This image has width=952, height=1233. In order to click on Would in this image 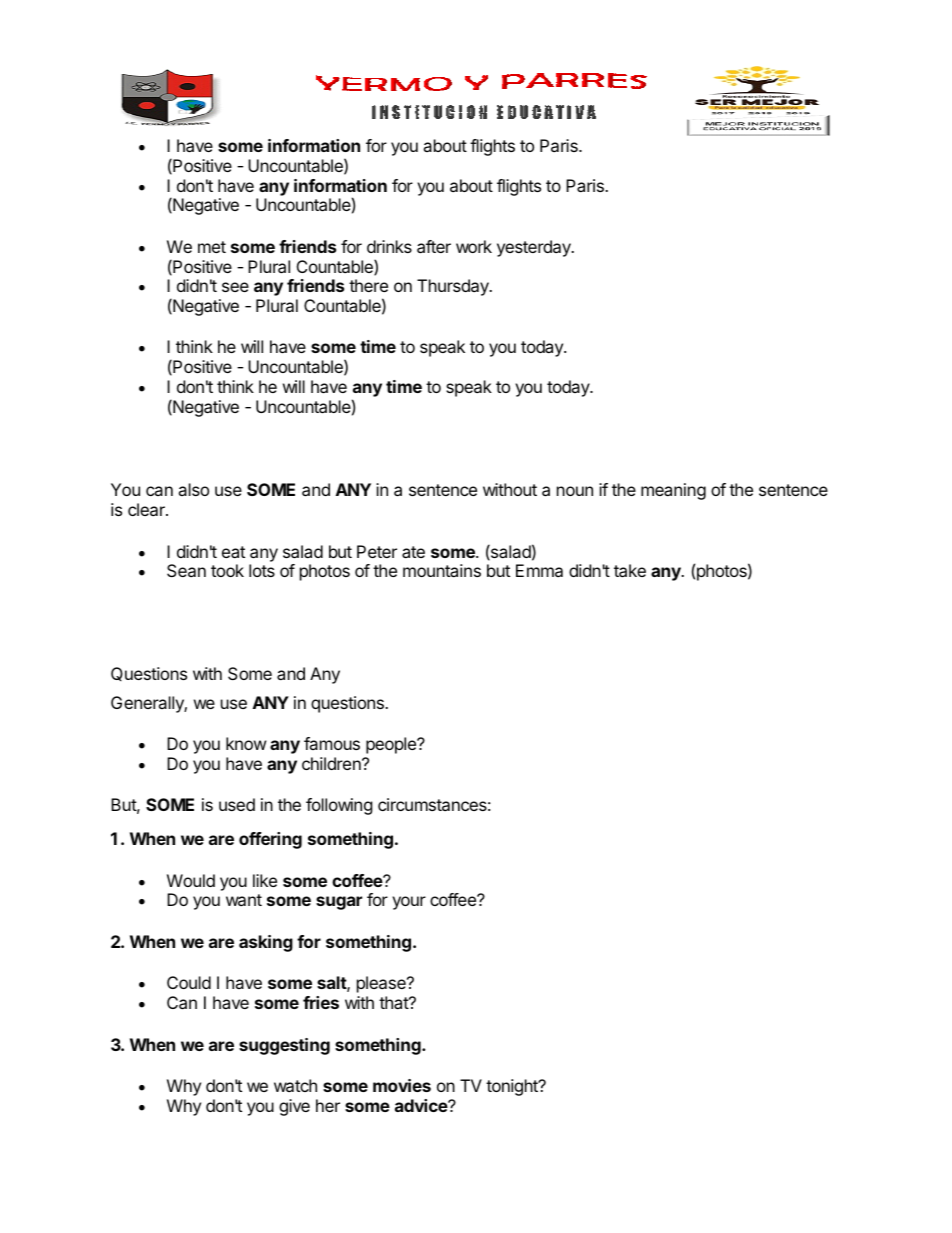, I will do `click(191, 880)`.
